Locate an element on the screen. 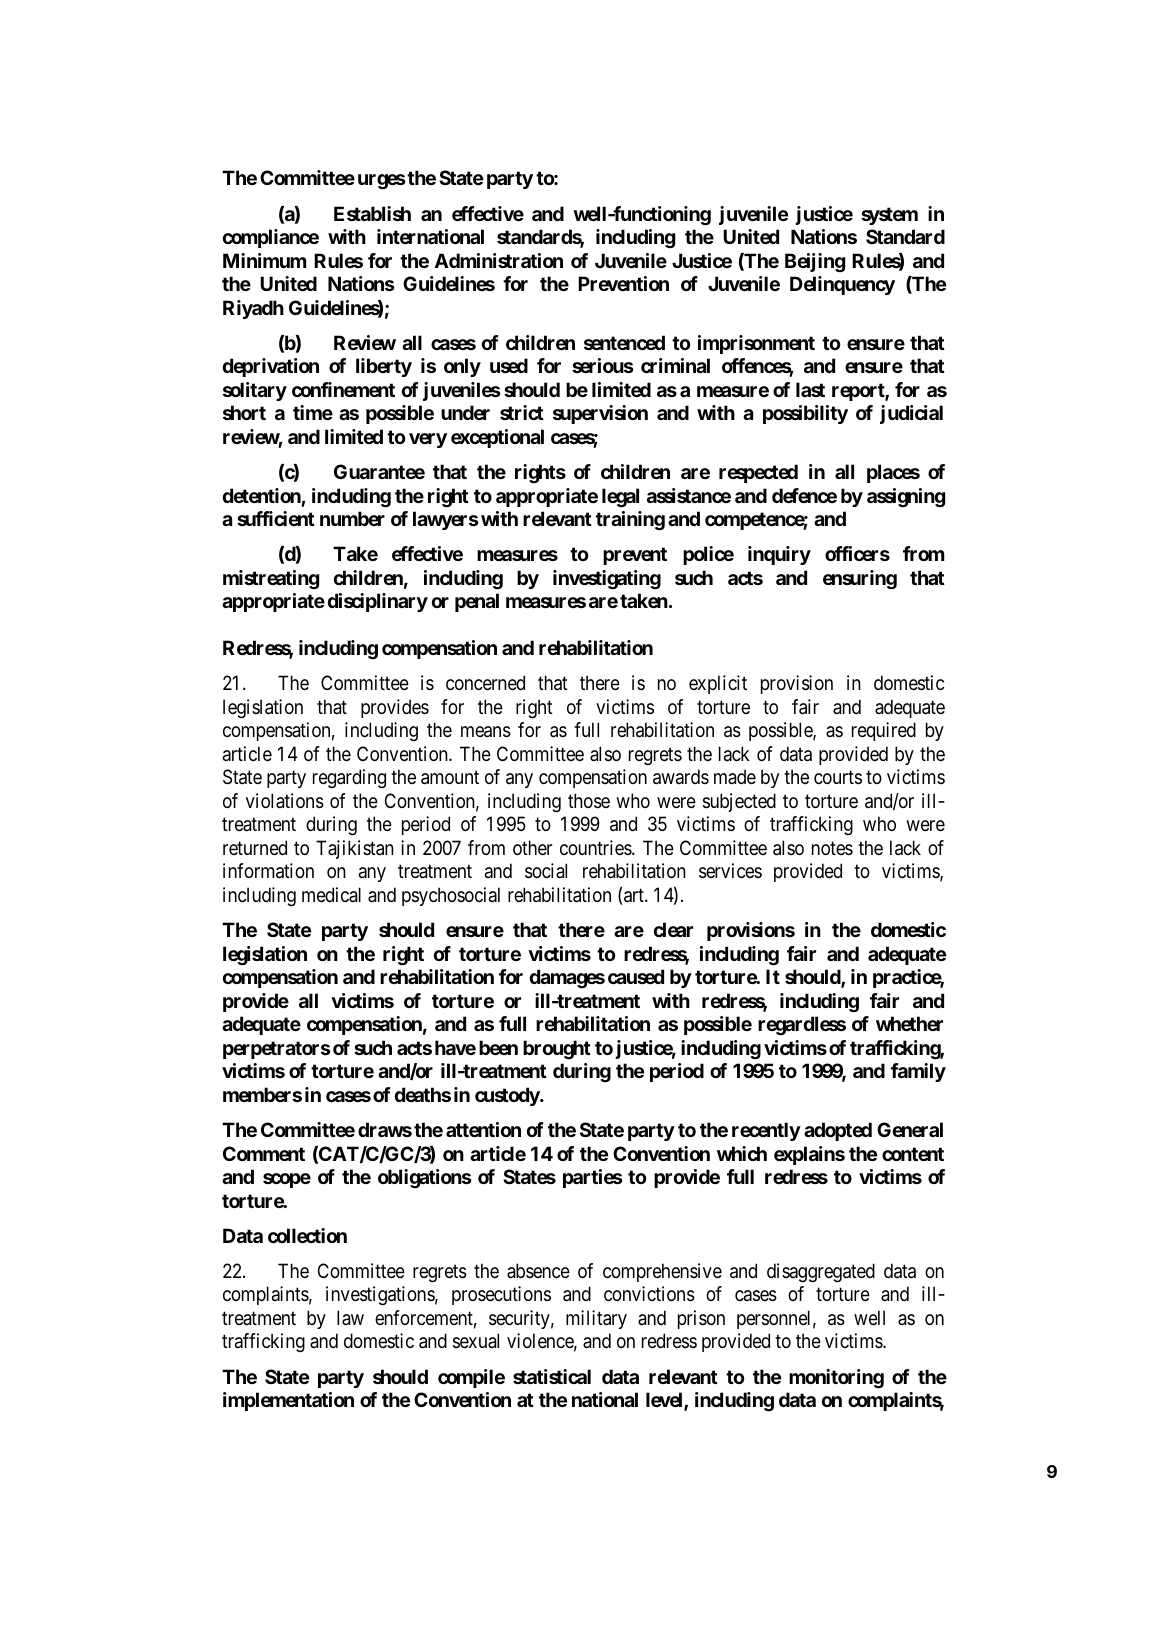  Beijing is located at coordinates (815, 262).
